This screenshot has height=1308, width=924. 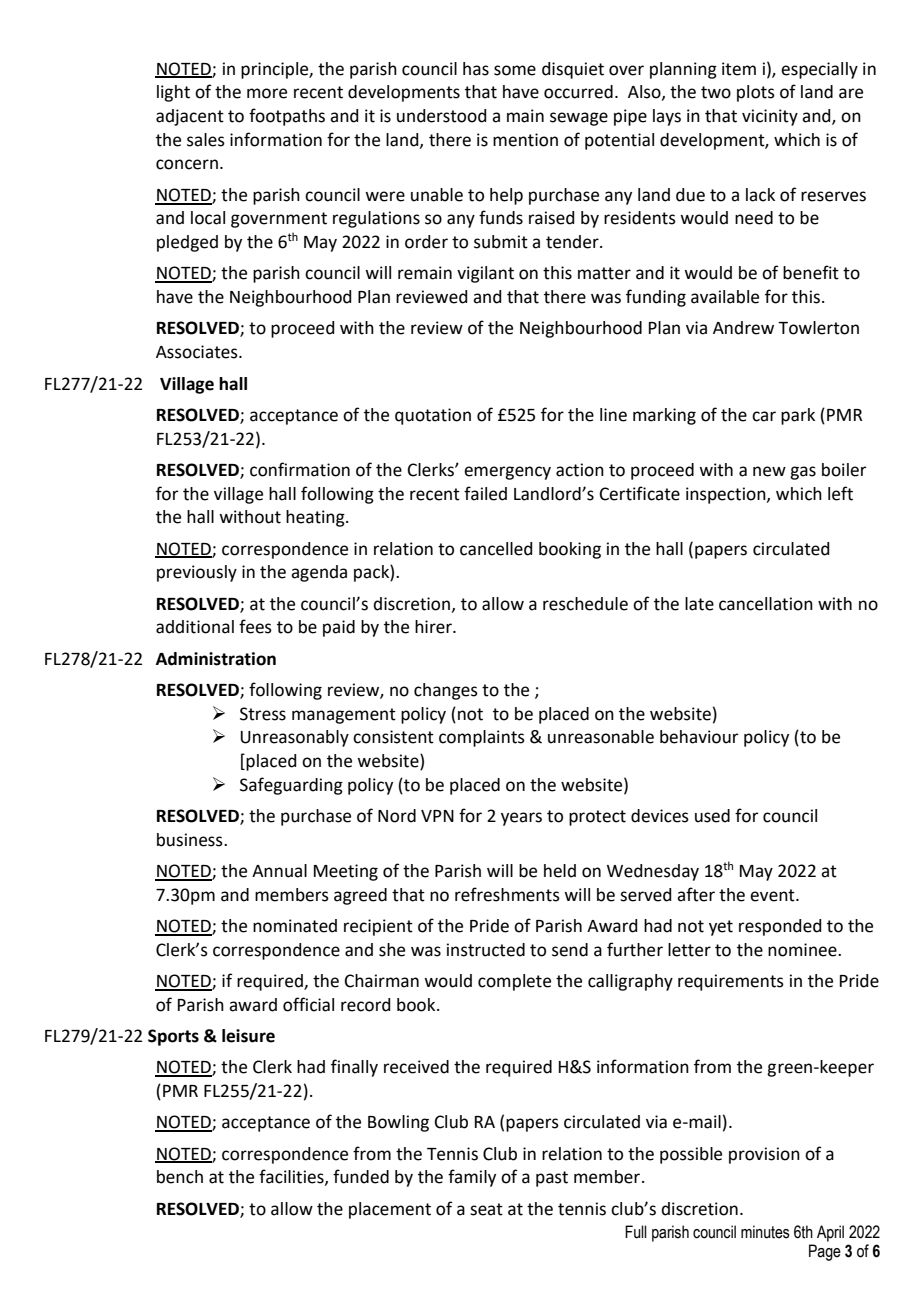 I want to click on bench, so click(x=180, y=1177).
